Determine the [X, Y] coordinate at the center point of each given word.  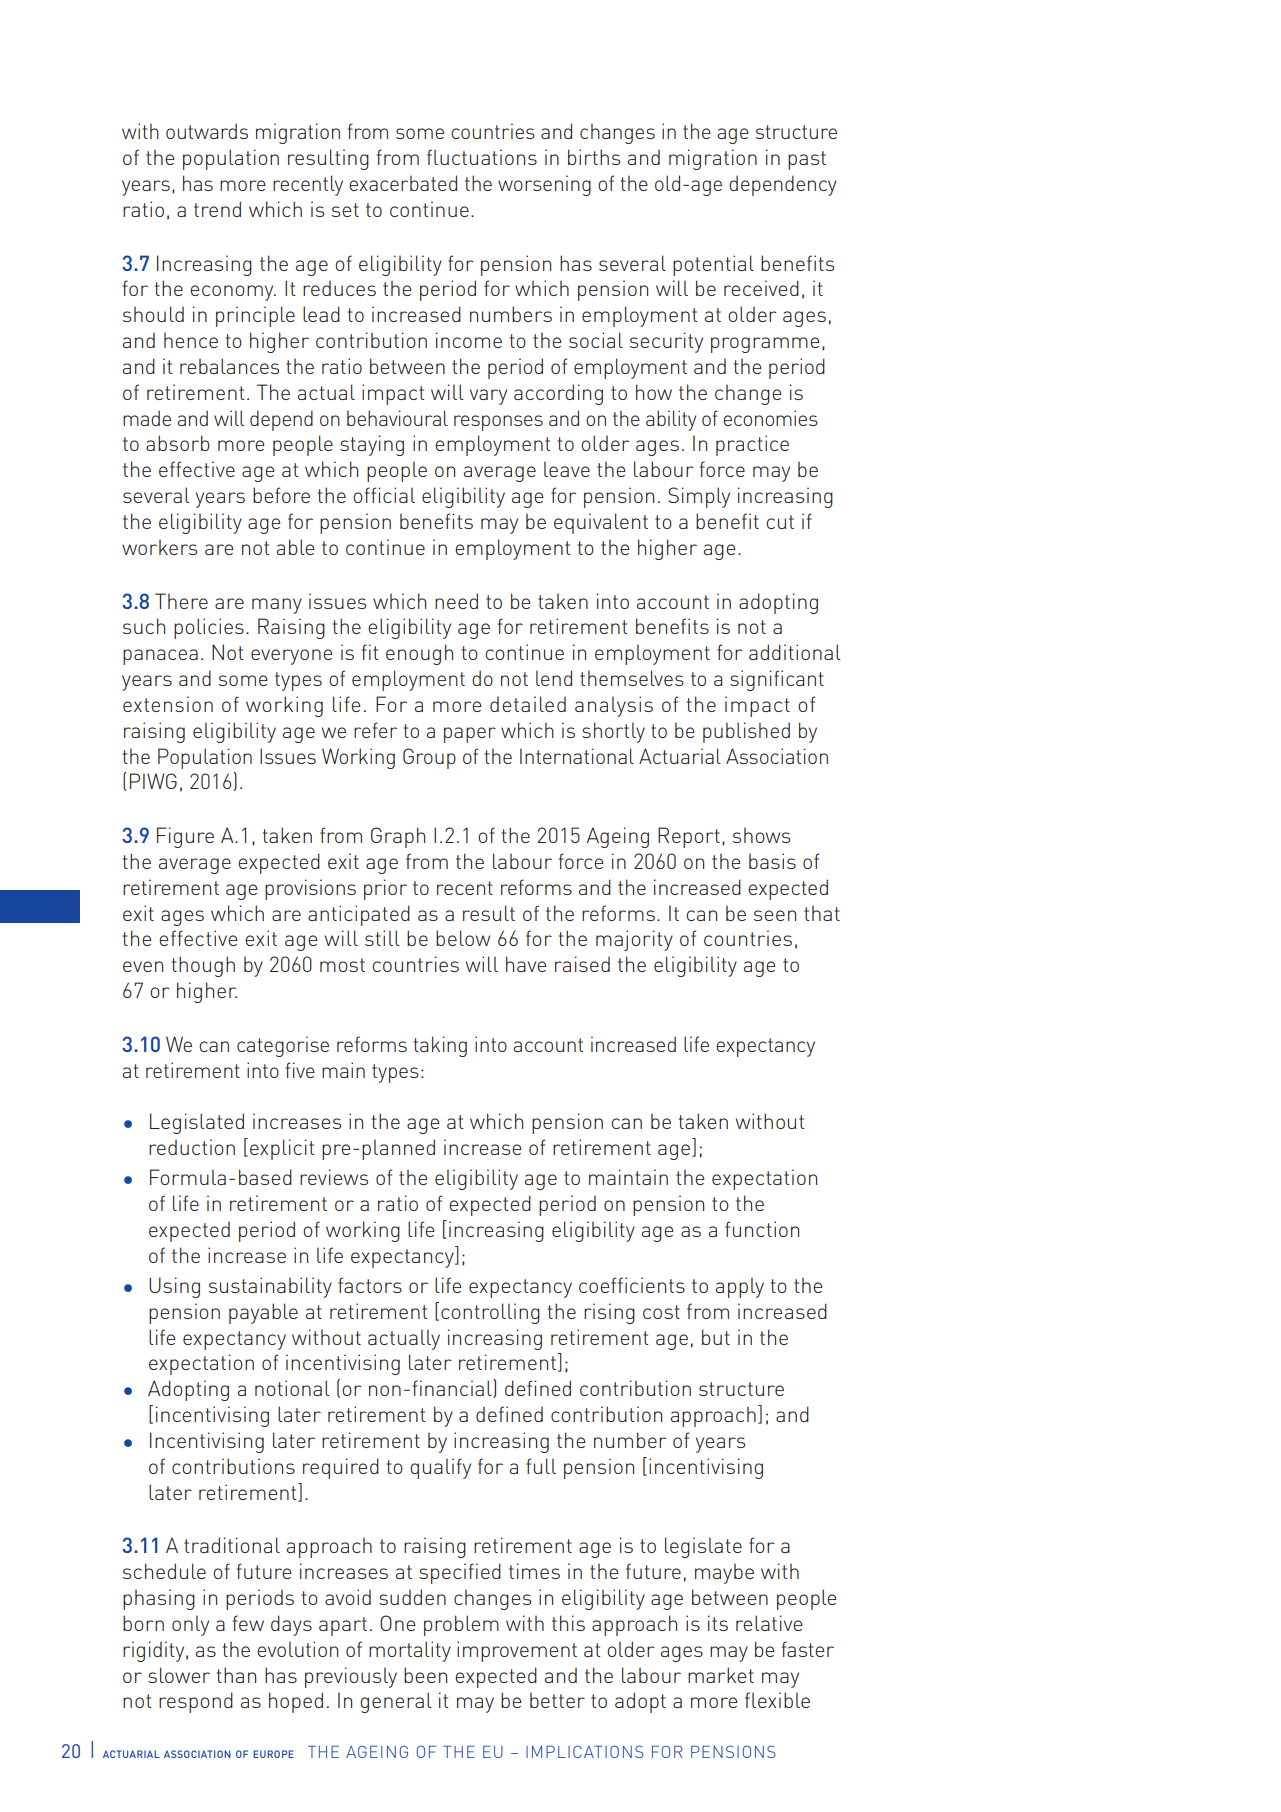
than [236, 1675]
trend [217, 209]
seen [775, 915]
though [203, 966]
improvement [517, 1651]
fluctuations [482, 157]
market [721, 1675]
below [463, 938]
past [807, 160]
